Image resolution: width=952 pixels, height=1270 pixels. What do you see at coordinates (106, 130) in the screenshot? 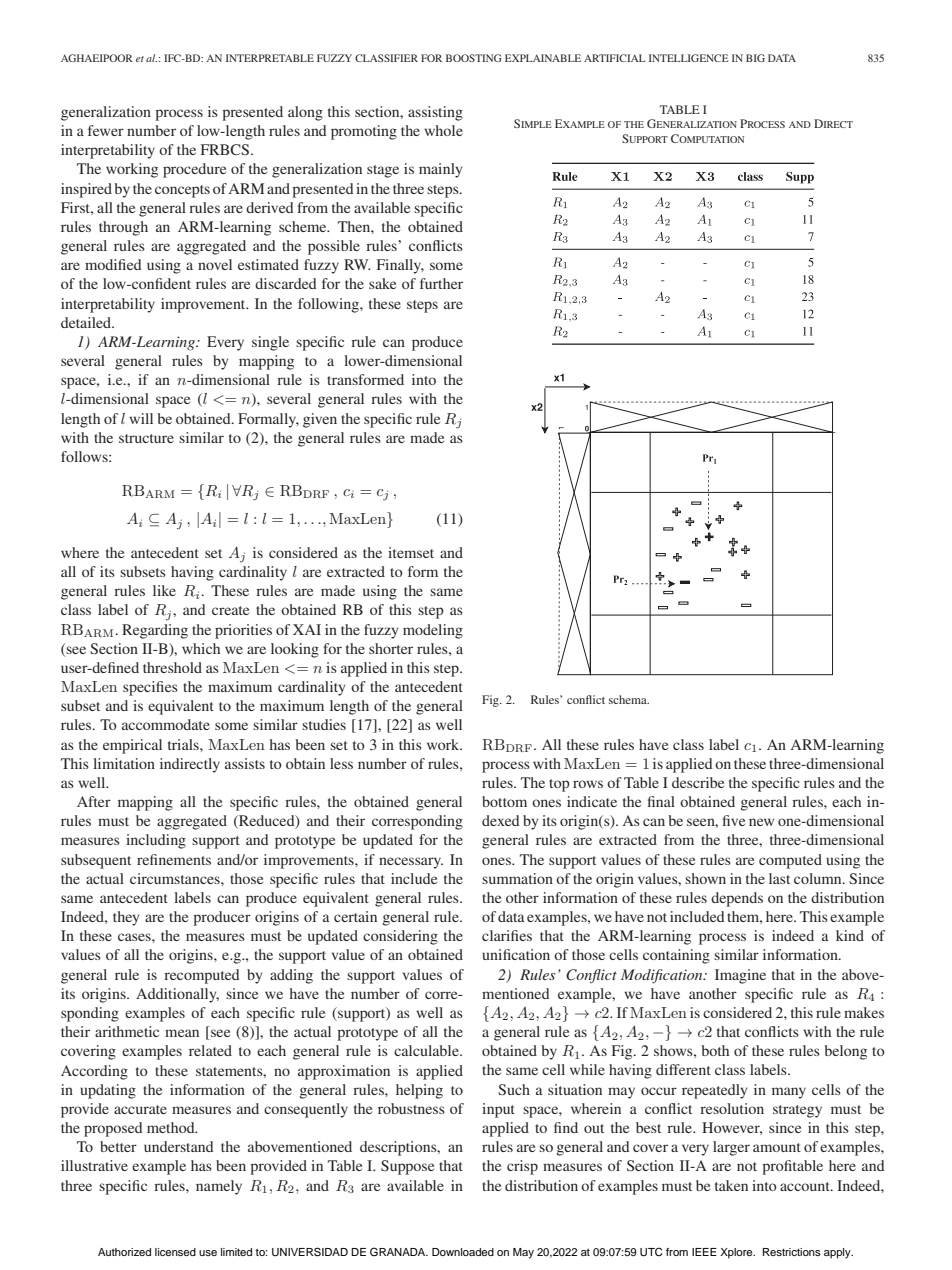
I see `fewer` at bounding box center [106, 130].
